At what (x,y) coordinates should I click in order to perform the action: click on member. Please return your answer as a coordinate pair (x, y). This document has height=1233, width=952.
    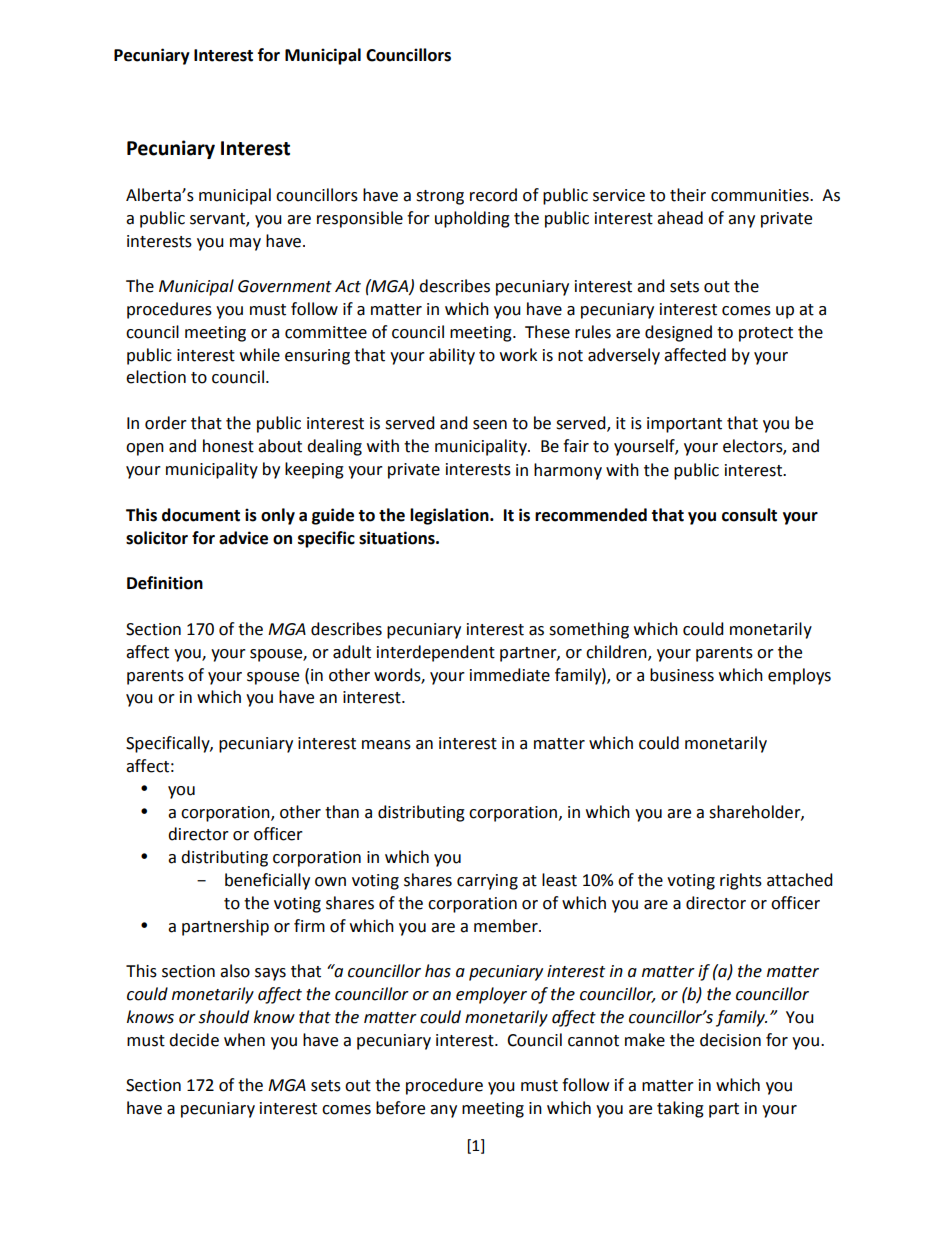
    Looking at the image, I should click on (507, 926).
